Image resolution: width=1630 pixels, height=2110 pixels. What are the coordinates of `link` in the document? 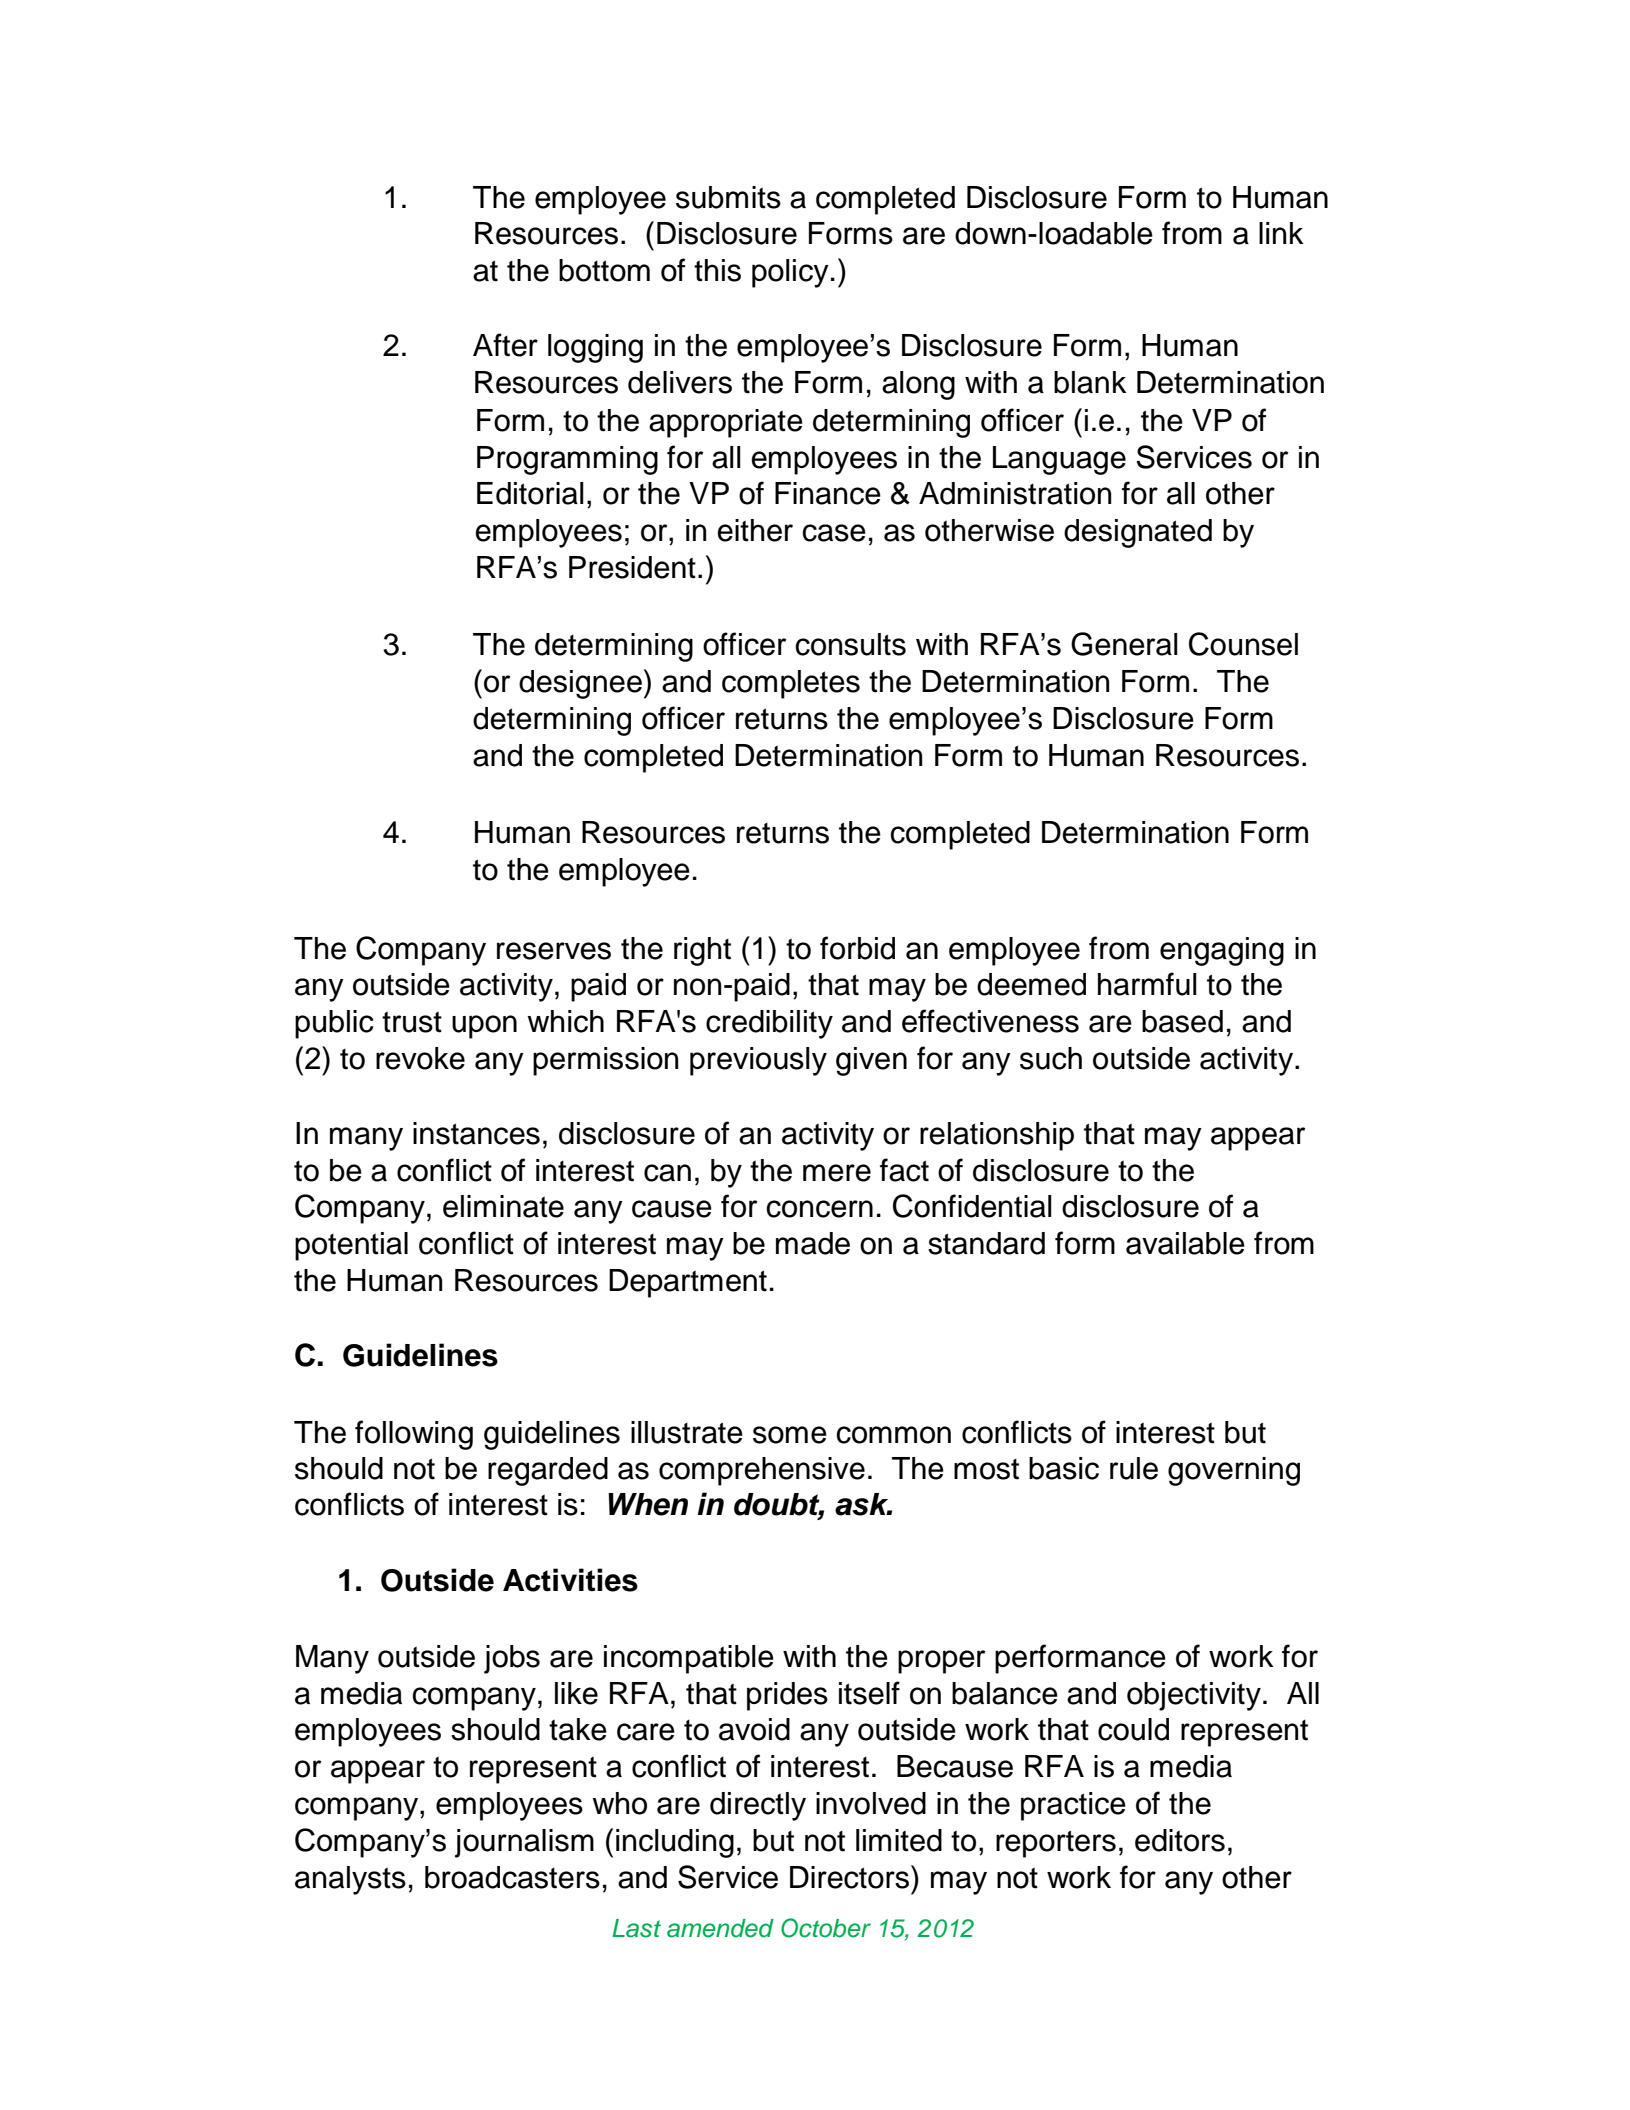 It's located at (1281, 233).
